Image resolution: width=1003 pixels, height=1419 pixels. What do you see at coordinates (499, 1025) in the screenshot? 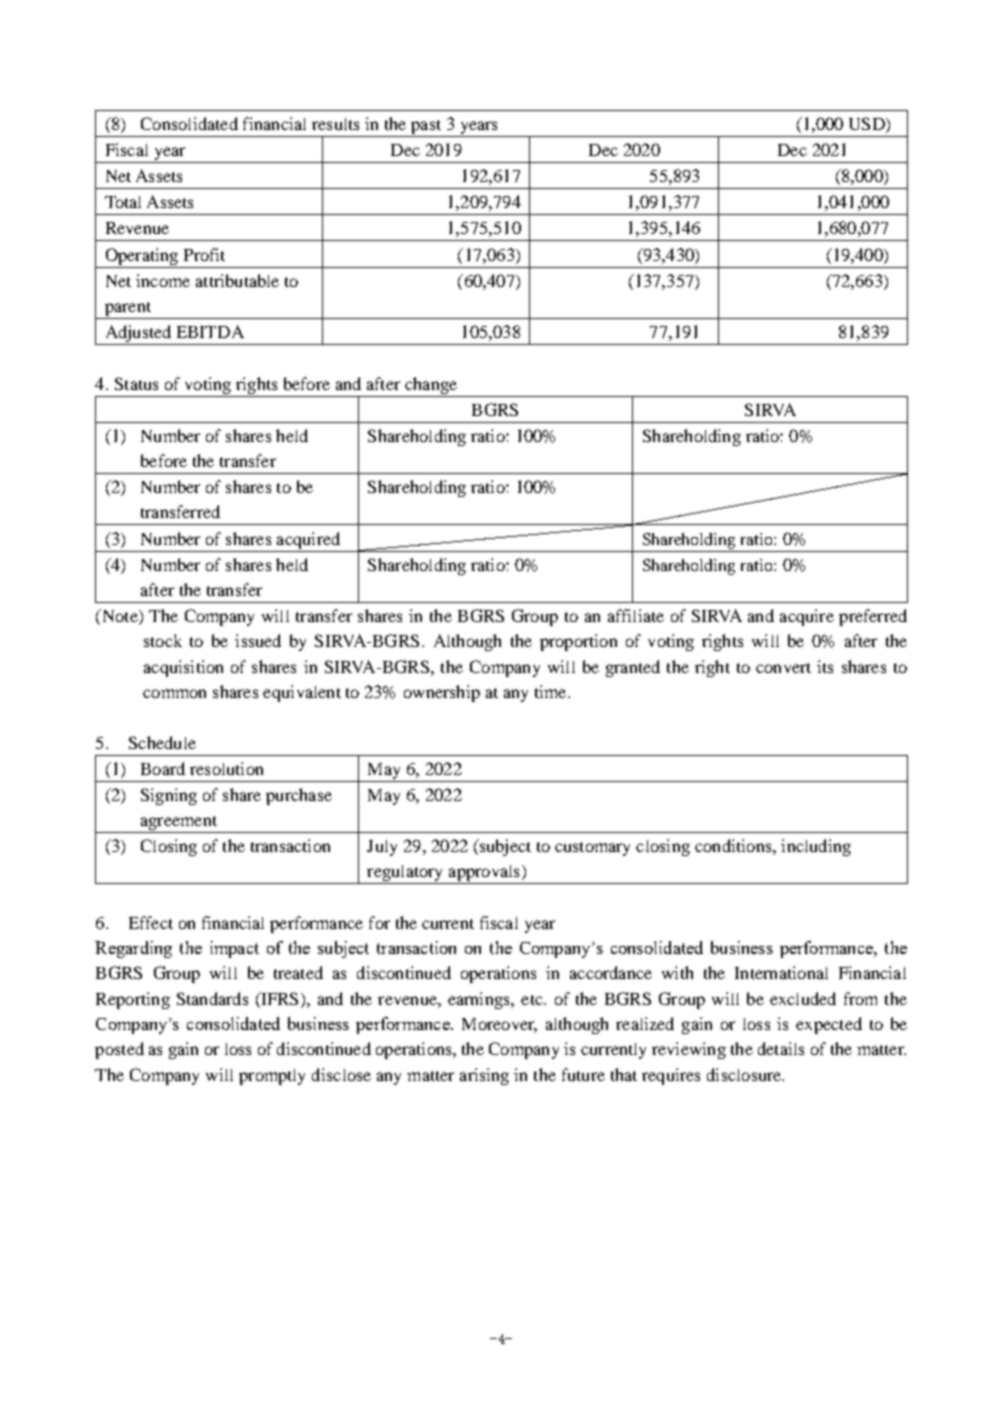
I see `Moreover` at bounding box center [499, 1025].
